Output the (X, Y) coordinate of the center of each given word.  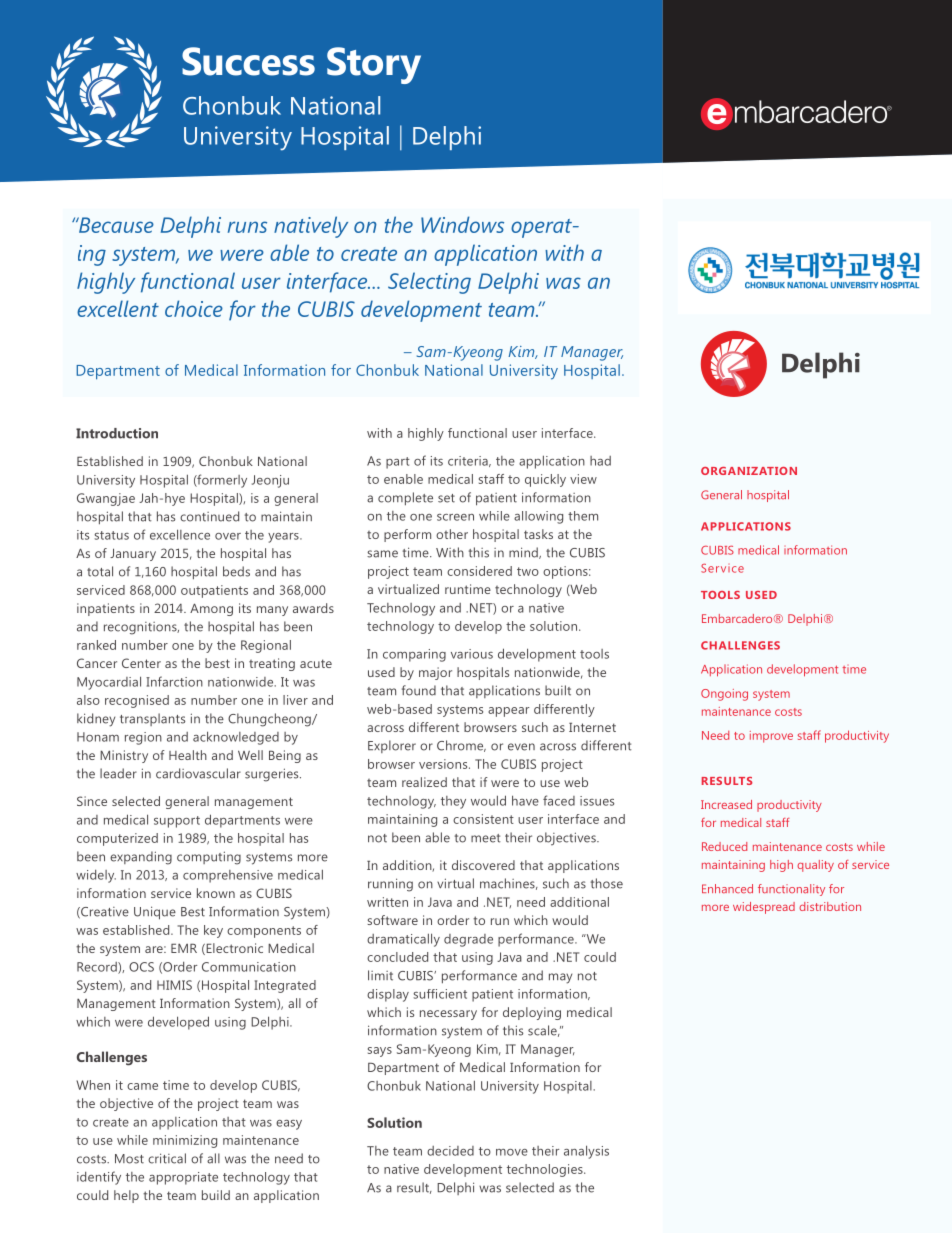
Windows (462, 224)
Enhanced (727, 889)
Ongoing (724, 695)
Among (211, 609)
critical (167, 1158)
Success (248, 61)
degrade (468, 940)
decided (450, 1151)
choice (194, 308)
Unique (155, 913)
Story (374, 65)
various (472, 654)
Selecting (429, 283)
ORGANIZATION (749, 471)
